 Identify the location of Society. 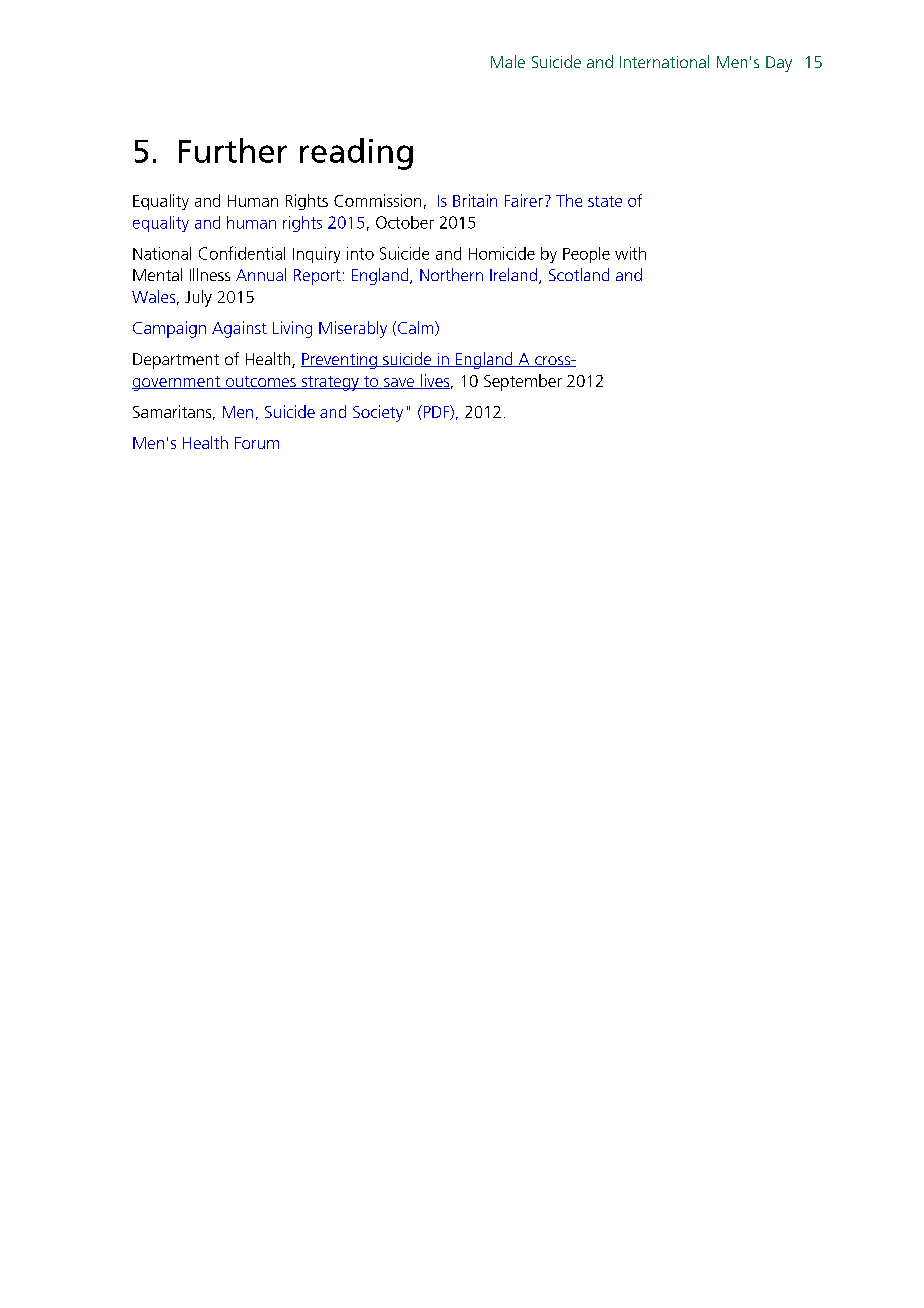
(378, 413).
